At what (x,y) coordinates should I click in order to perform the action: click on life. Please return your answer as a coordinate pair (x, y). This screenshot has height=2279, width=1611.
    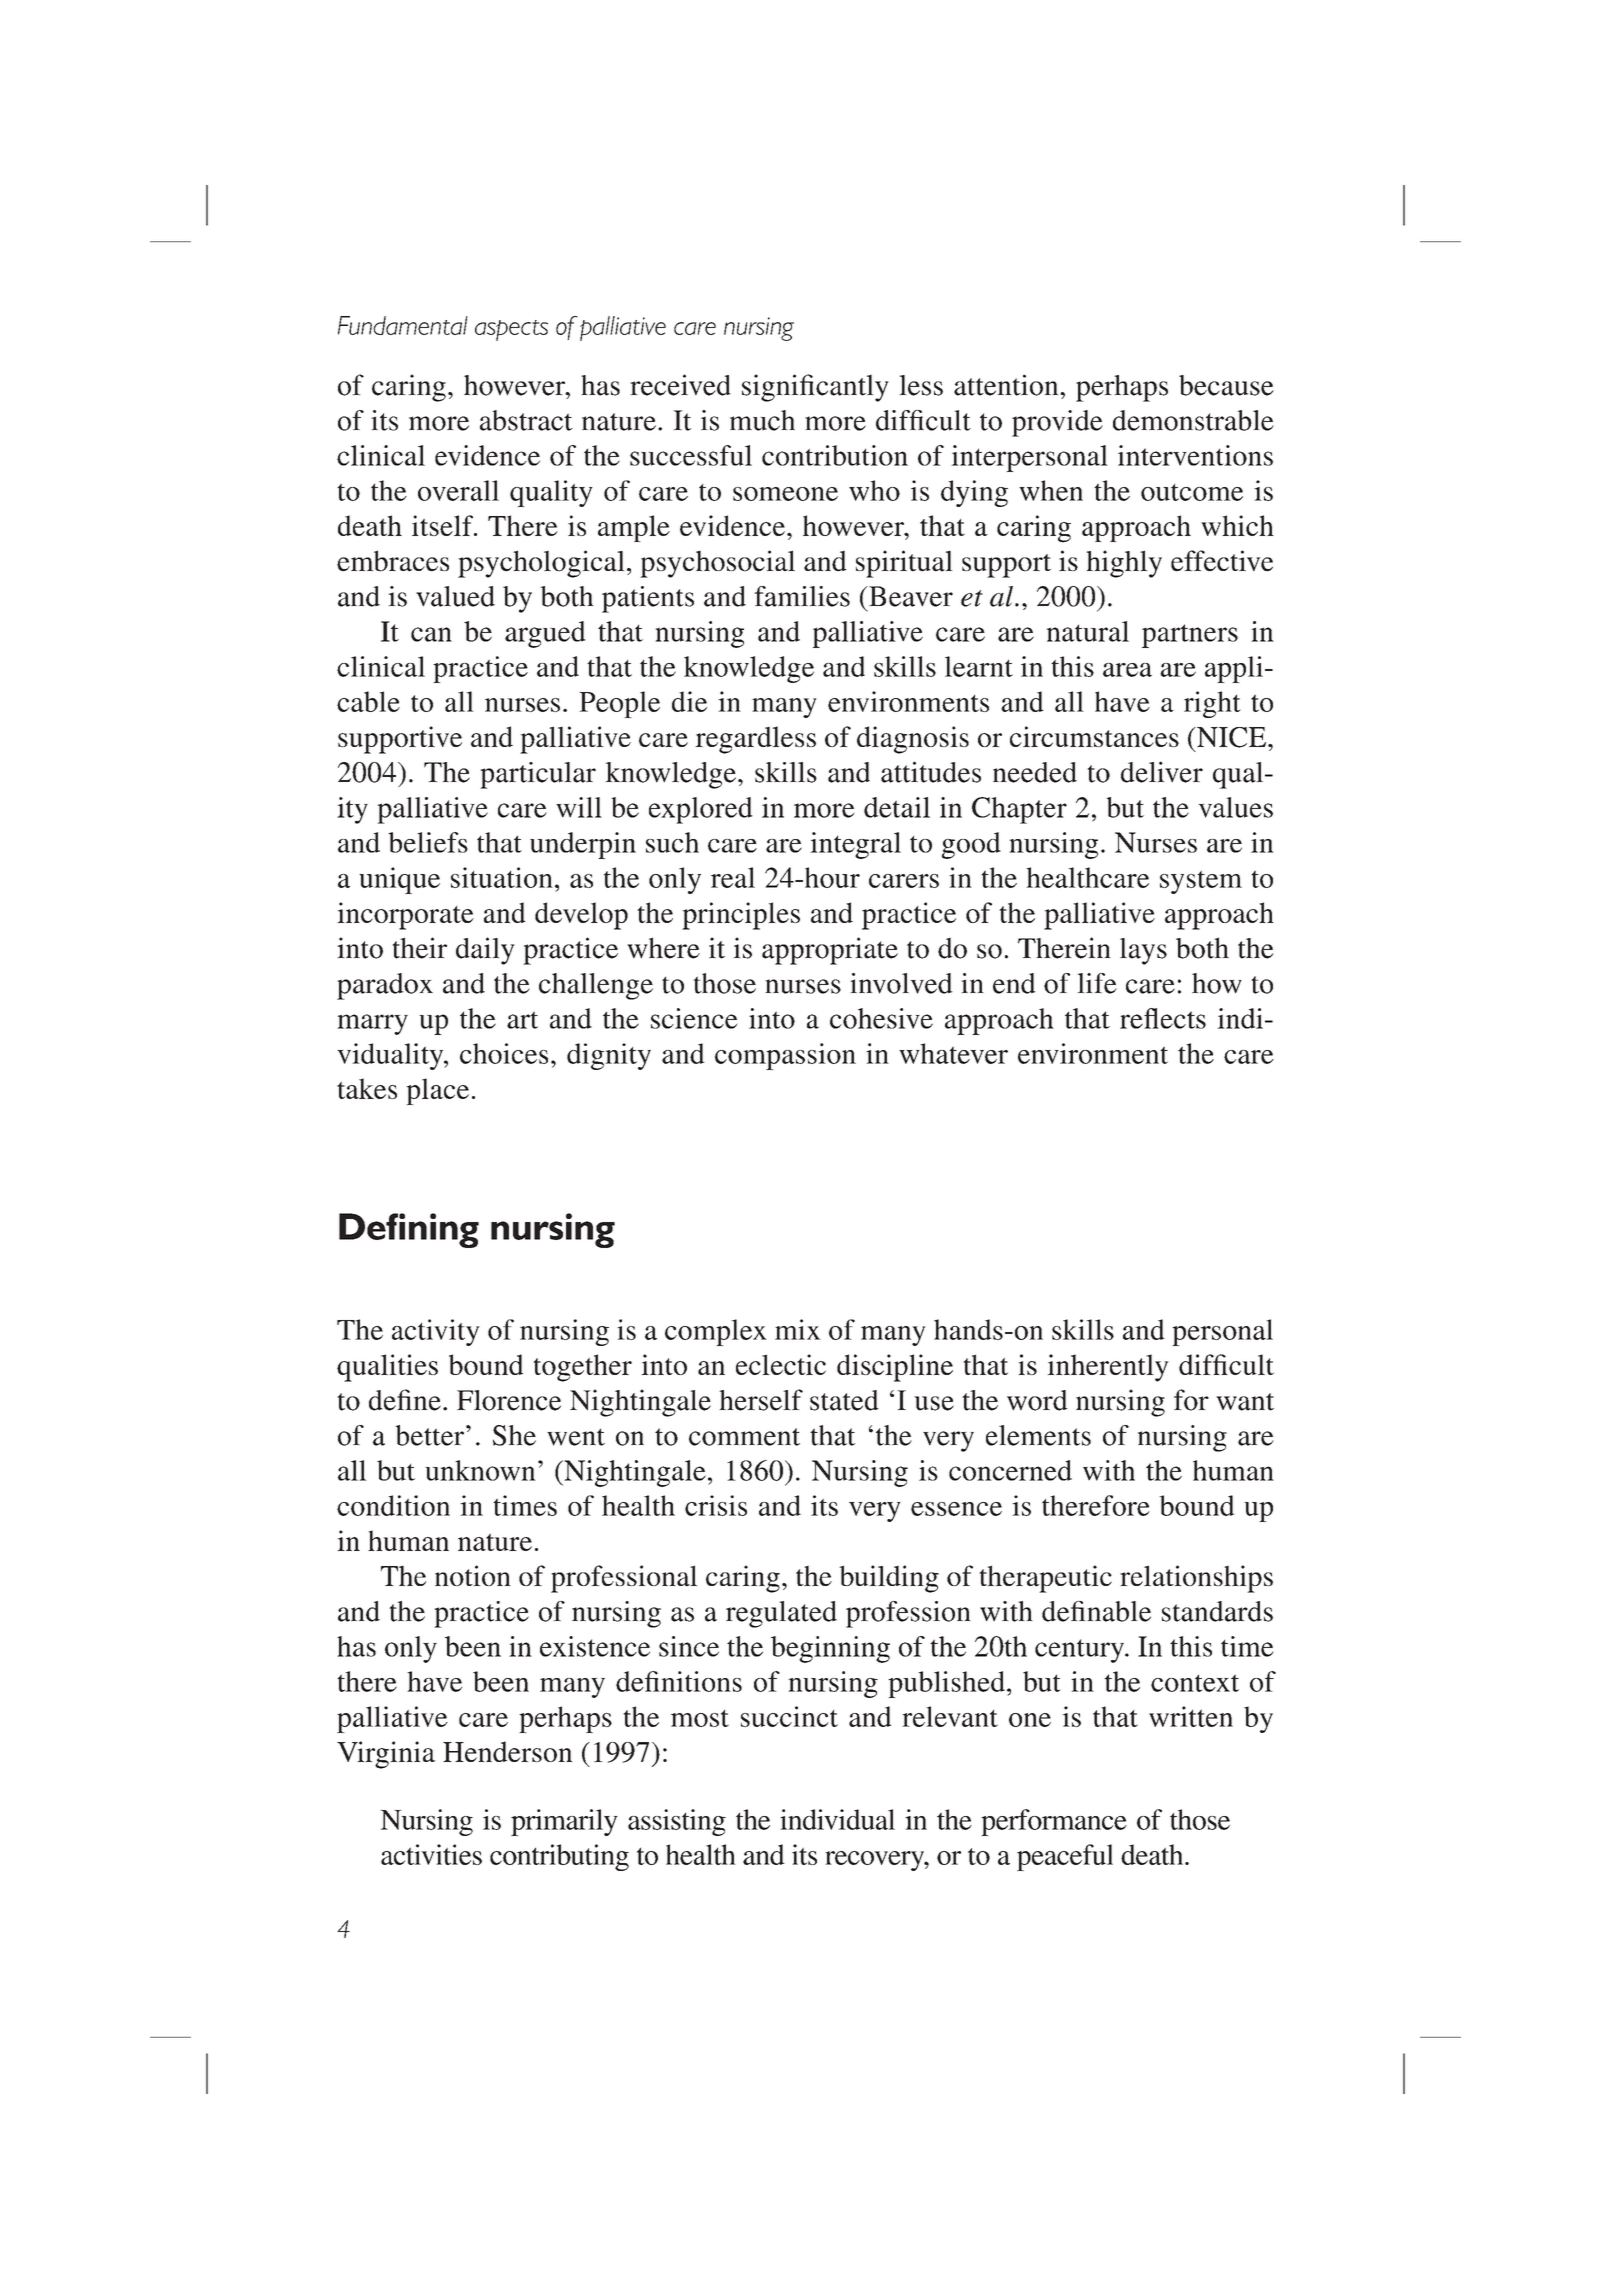
    Looking at the image, I should click on (1097, 983).
